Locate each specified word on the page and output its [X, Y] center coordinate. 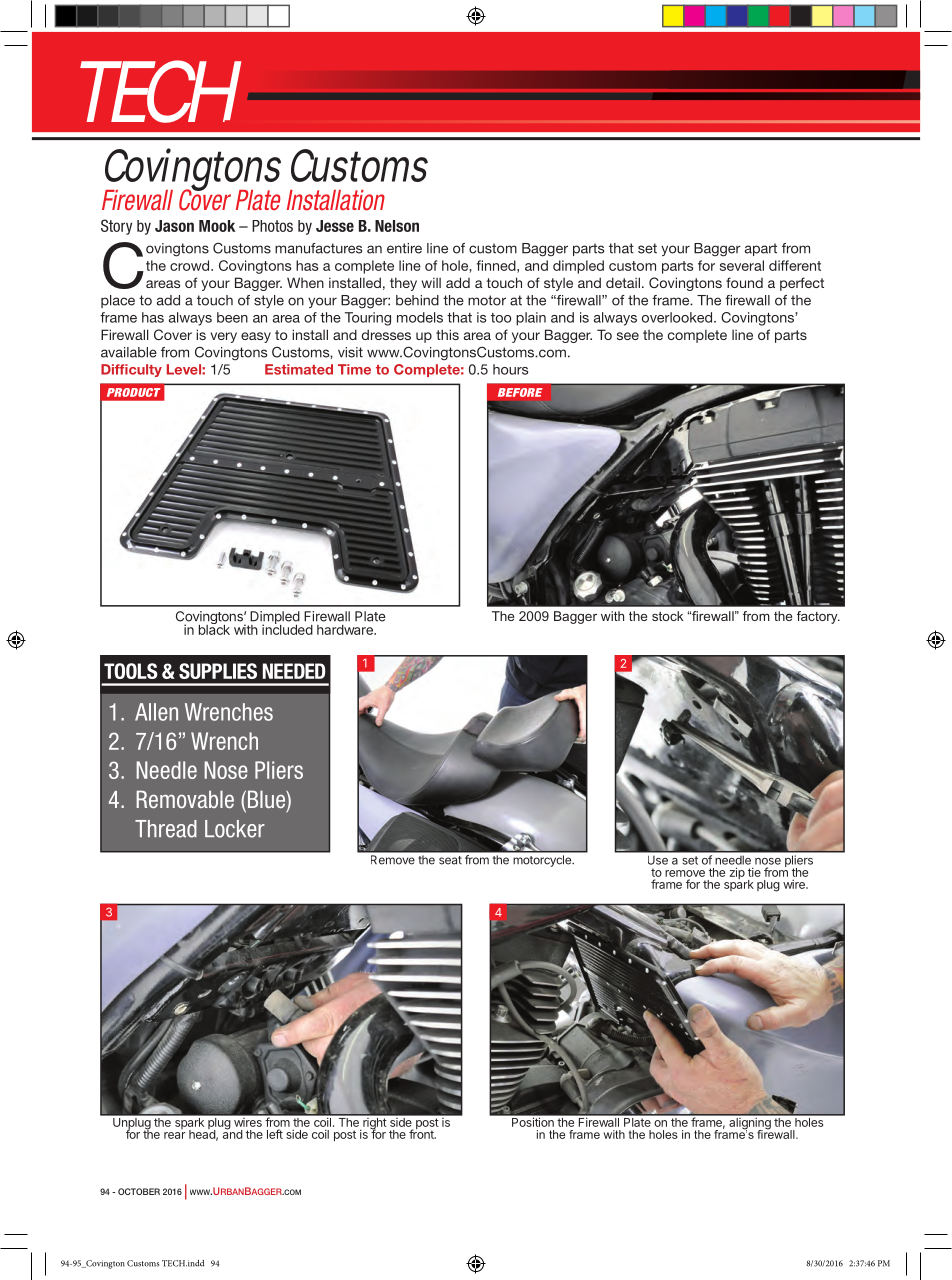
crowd [191, 265]
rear [175, 1135]
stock [667, 616]
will [431, 282]
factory [818, 617]
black [214, 629]
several [742, 265]
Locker [235, 829]
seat [450, 860]
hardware [346, 630]
